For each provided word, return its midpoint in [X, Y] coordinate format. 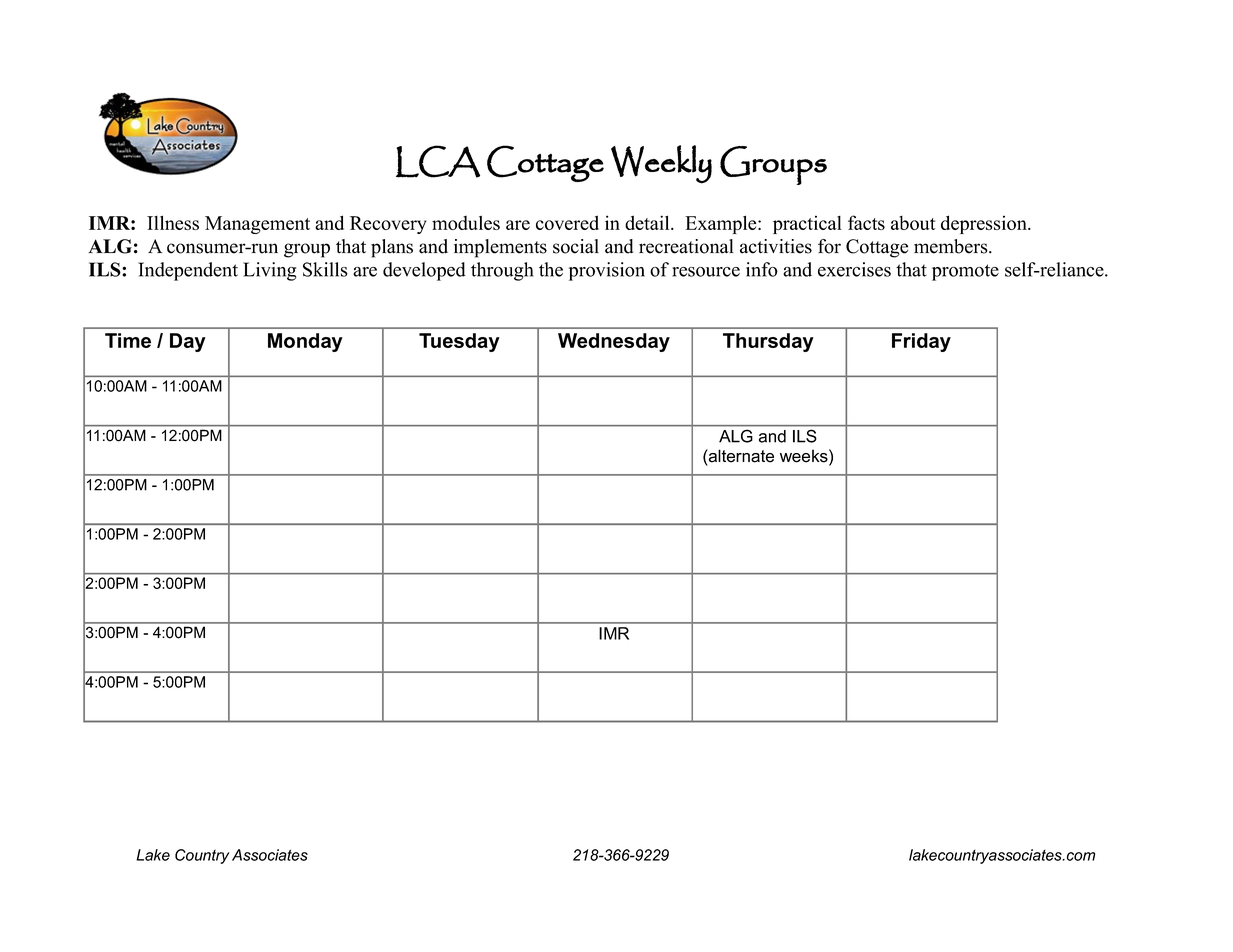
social [576, 246]
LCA [438, 161]
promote [965, 272]
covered [567, 222]
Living [270, 271]
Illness [173, 222]
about [913, 223]
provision [607, 271]
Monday [305, 342]
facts [866, 222]
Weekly [661, 164]
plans [392, 248]
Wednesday [614, 342]
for [829, 246]
